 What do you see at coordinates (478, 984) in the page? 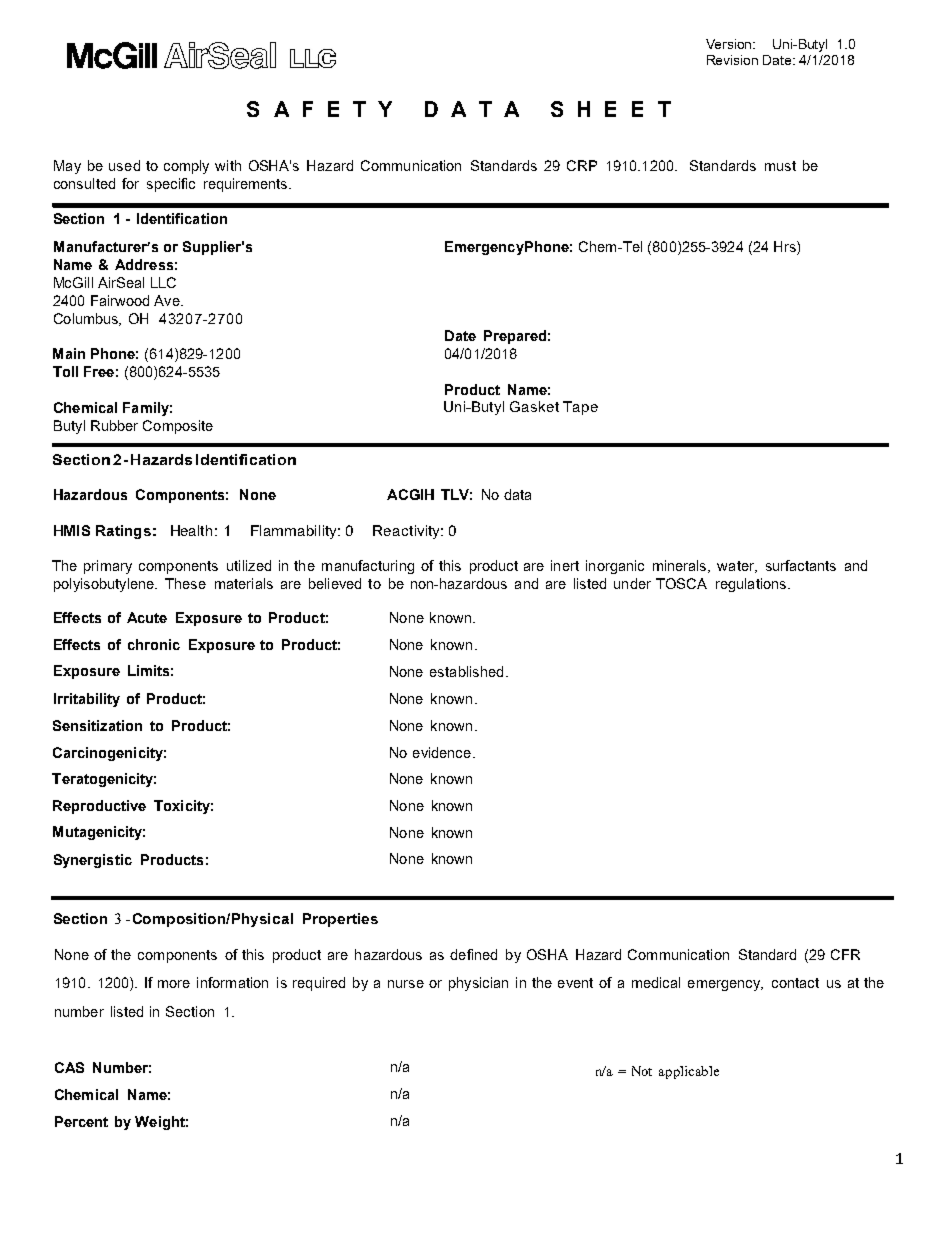
I see `physician` at bounding box center [478, 984].
